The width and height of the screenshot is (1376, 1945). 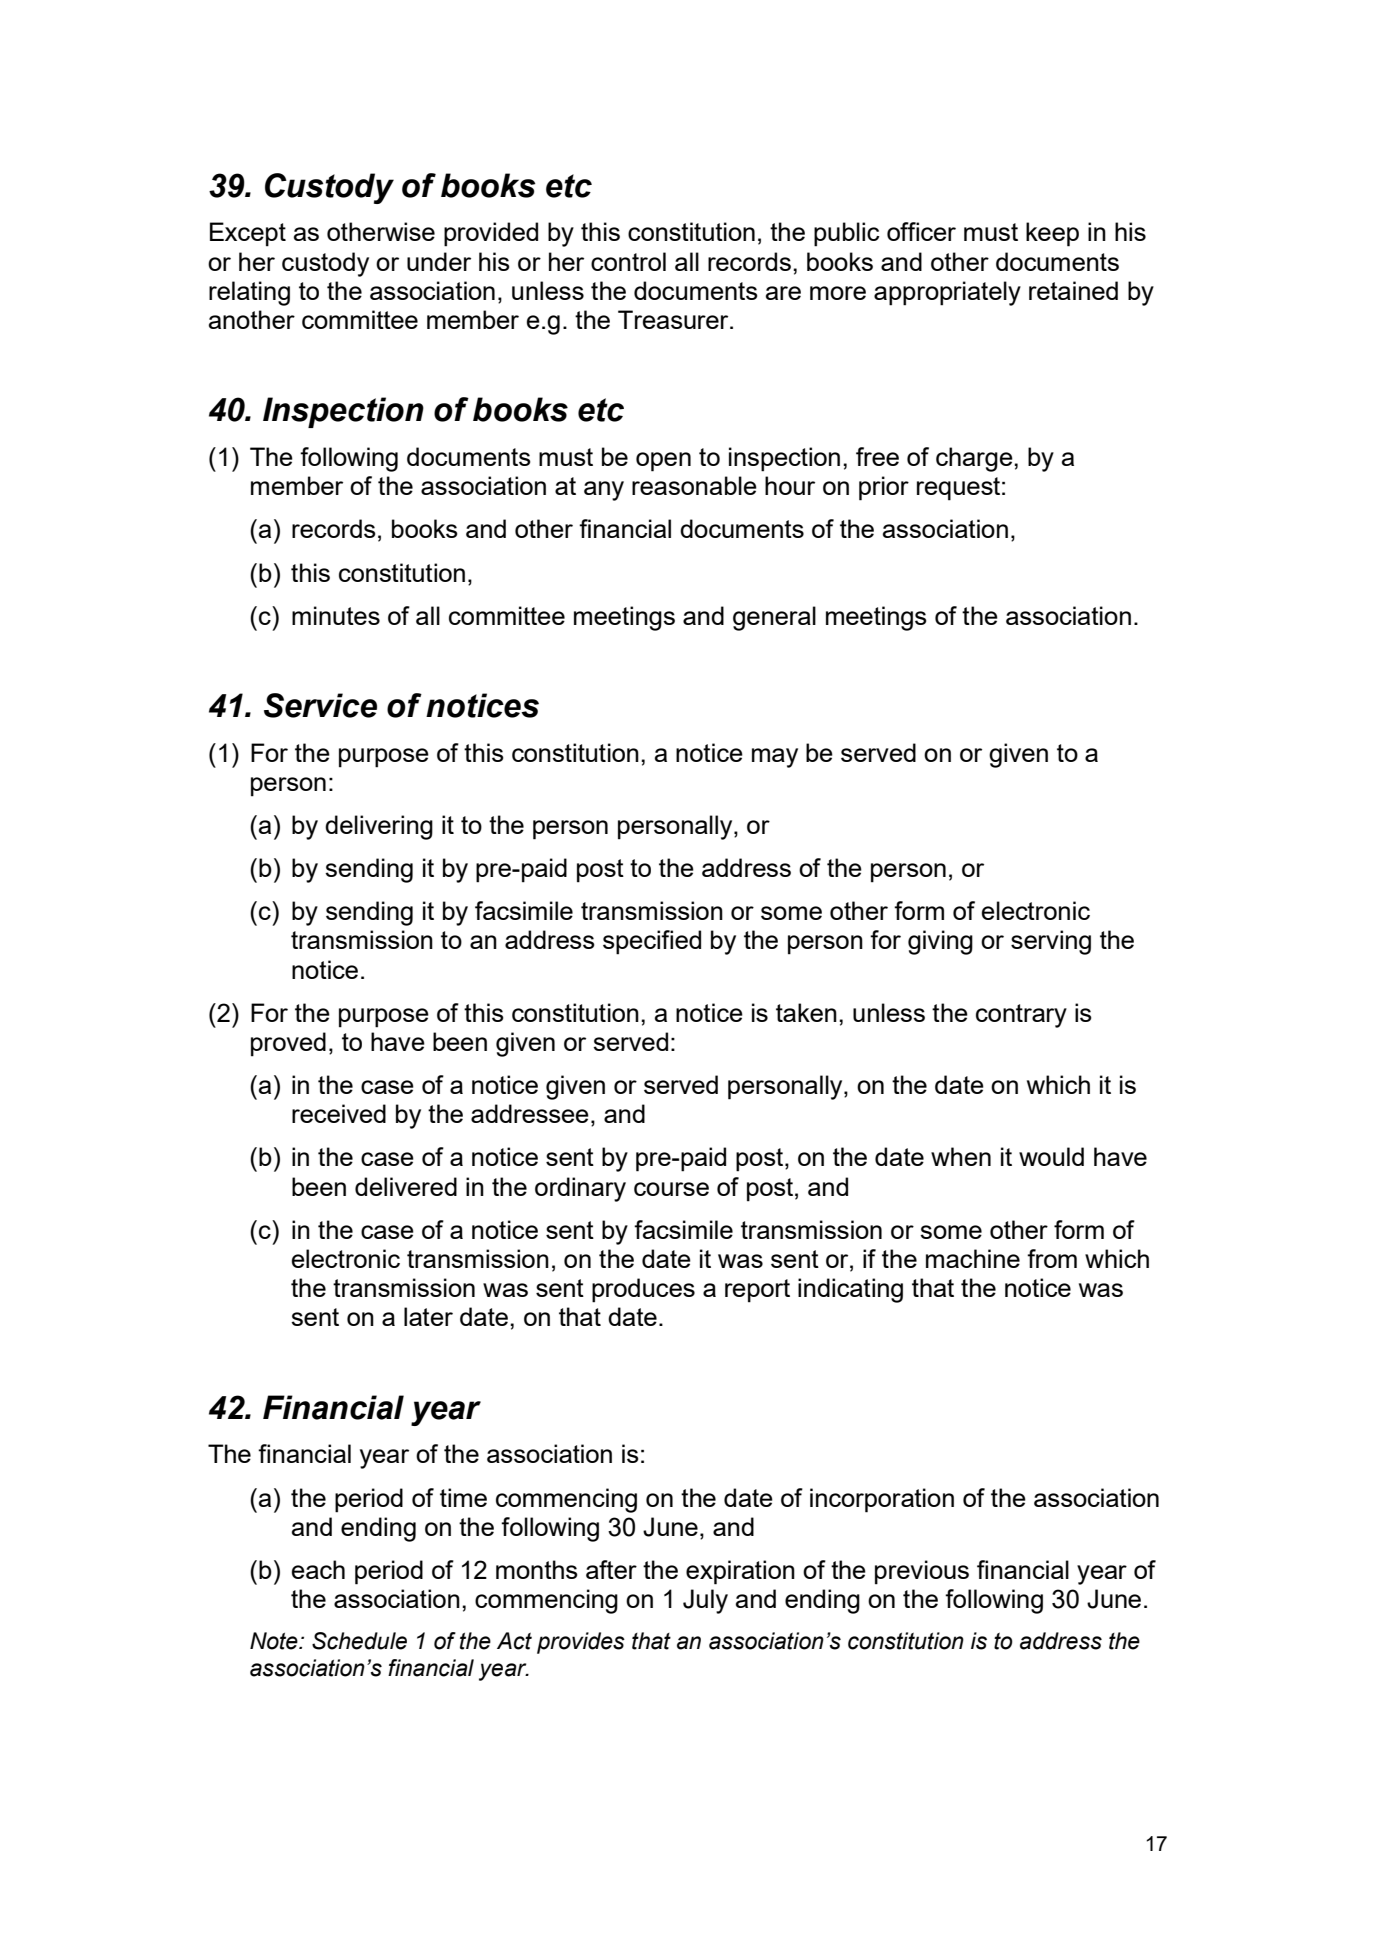 I want to click on giving, so click(x=940, y=942).
